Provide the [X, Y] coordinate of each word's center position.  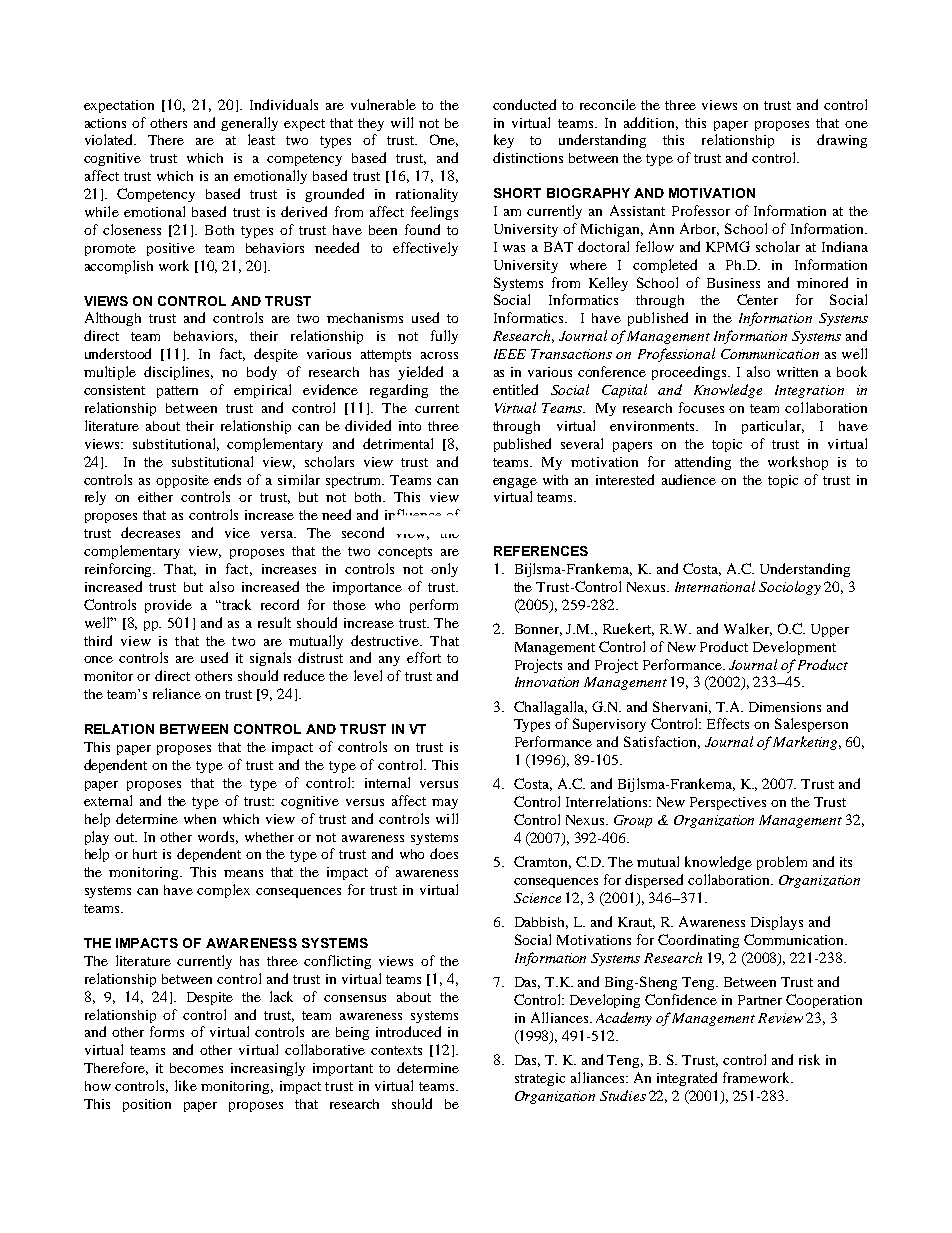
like [186, 1085]
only [444, 570]
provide [168, 606]
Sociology [790, 588]
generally [249, 124]
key [504, 141]
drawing [842, 141]
